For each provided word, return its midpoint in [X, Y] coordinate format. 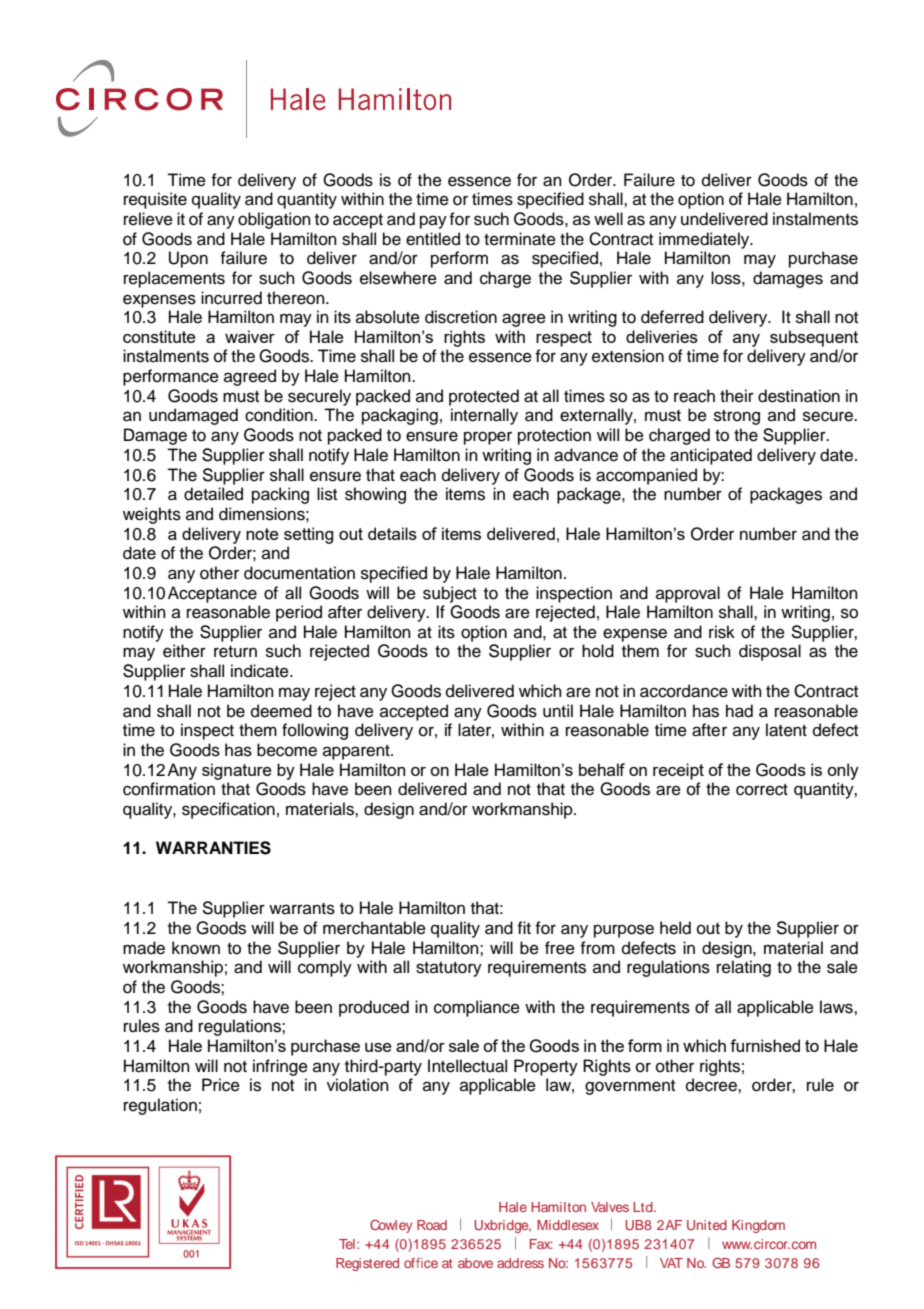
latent [786, 730]
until [558, 711]
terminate [520, 239]
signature [237, 771]
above [475, 1263]
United [707, 1225]
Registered [367, 1264]
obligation [274, 220]
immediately [705, 240]
